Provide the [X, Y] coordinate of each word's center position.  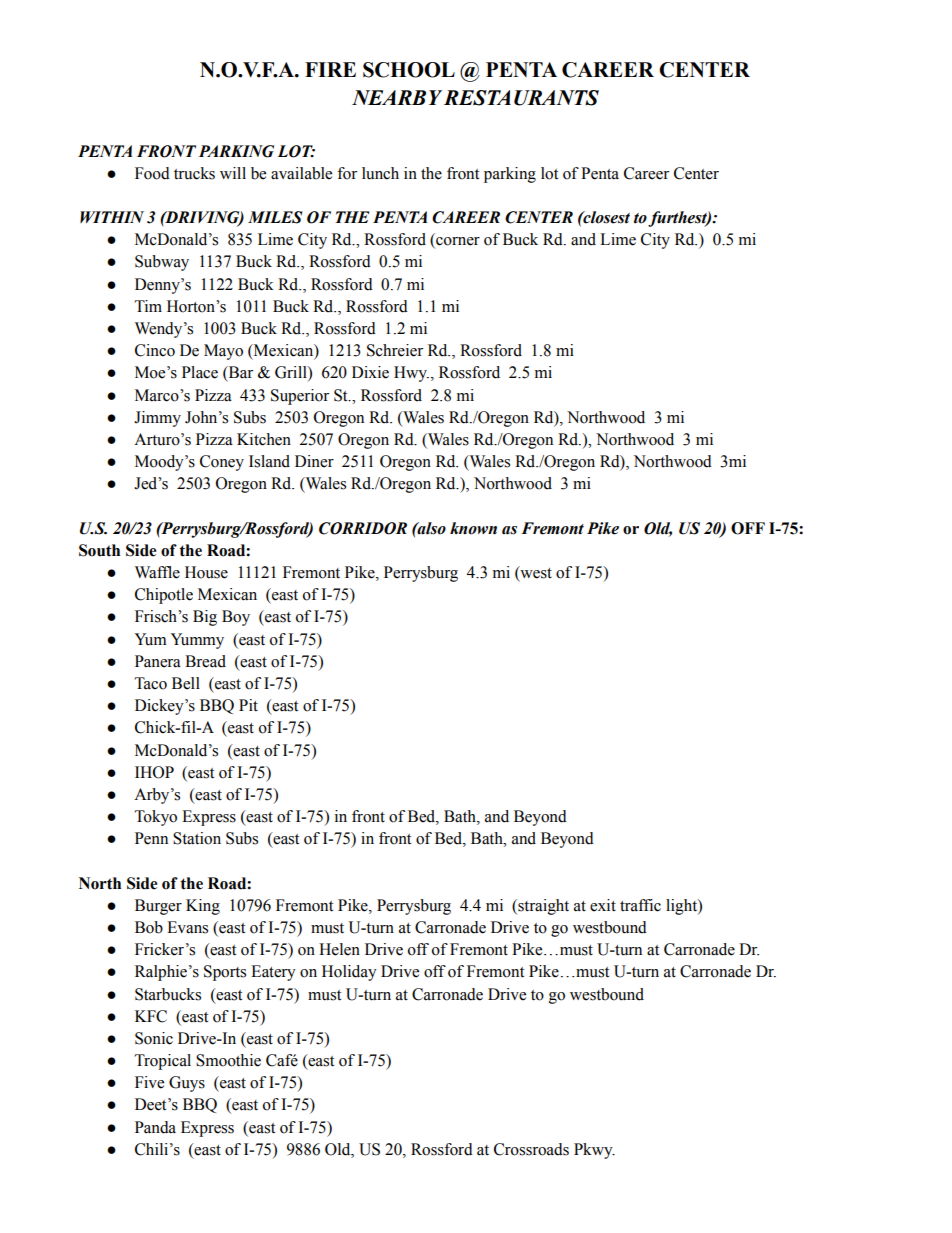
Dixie [370, 372]
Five [149, 1082]
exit [603, 905]
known [473, 528]
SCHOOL [409, 70]
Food [152, 173]
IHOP [154, 772]
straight [542, 907]
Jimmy [157, 419]
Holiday [349, 973]
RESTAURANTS [521, 98]
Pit [248, 705]
